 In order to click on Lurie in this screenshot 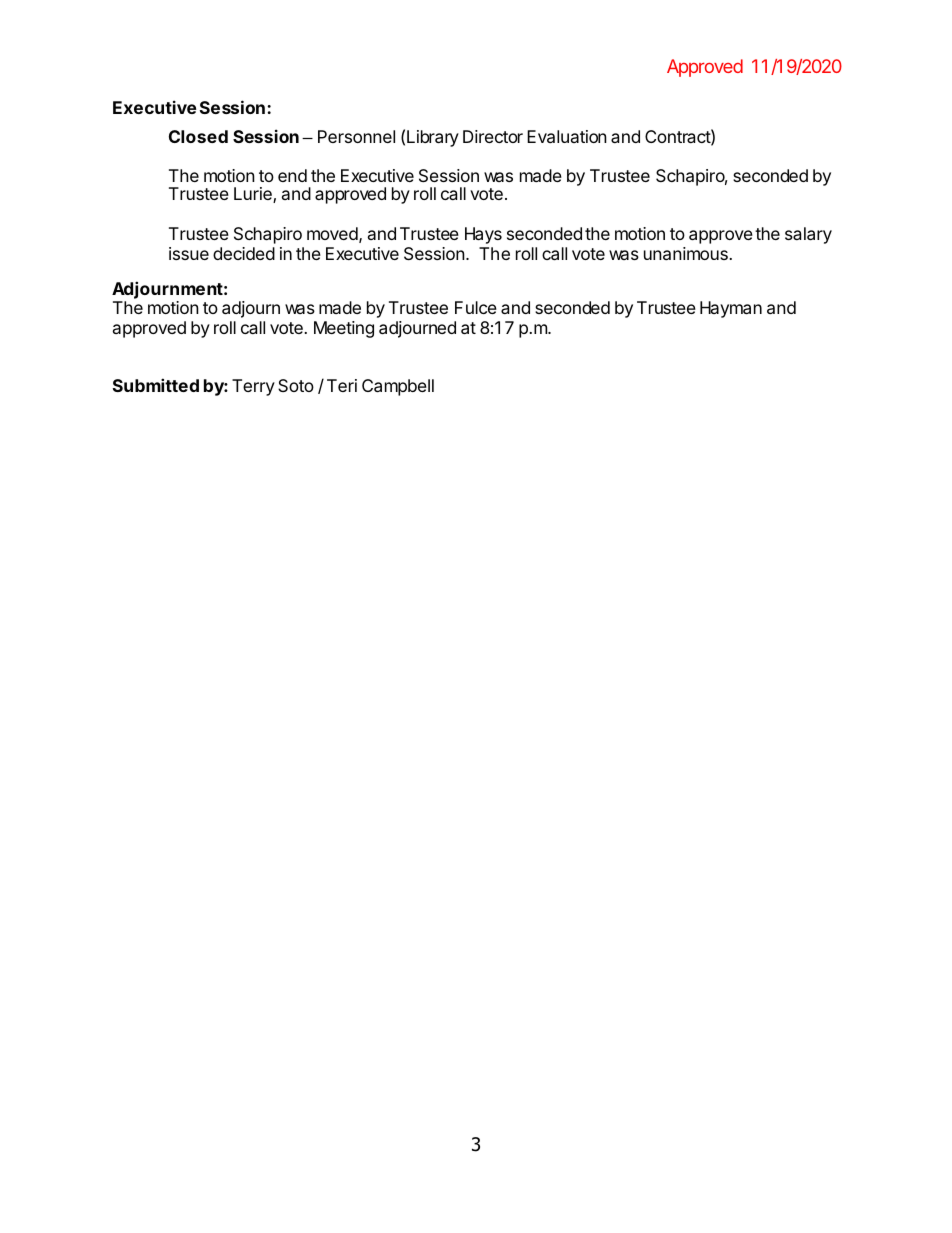, I will do `click(254, 195)`.
